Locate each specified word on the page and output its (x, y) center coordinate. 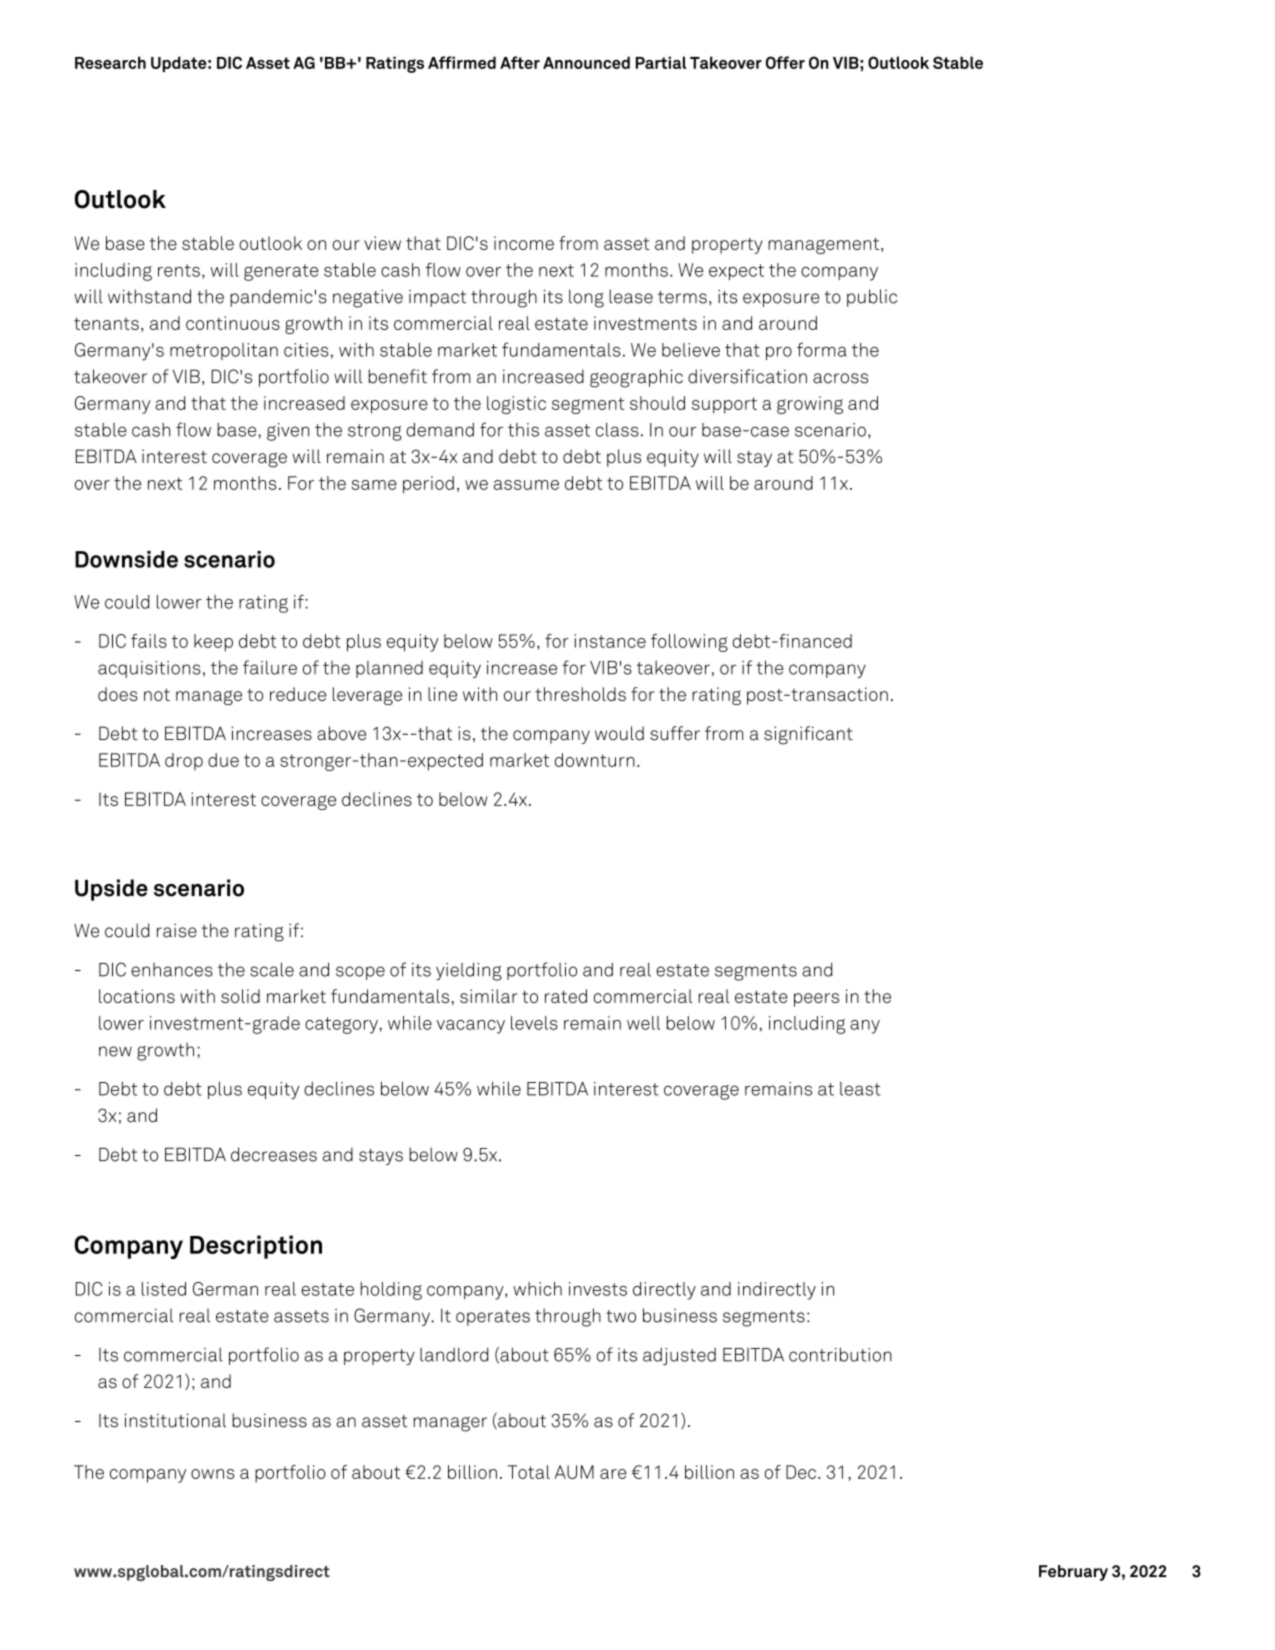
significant (808, 735)
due (223, 760)
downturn (595, 760)
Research (110, 62)
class (617, 430)
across (840, 378)
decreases (274, 1154)
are (613, 1474)
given (288, 432)
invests (598, 1289)
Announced (586, 62)
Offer (785, 62)
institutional (175, 1420)
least (860, 1089)
